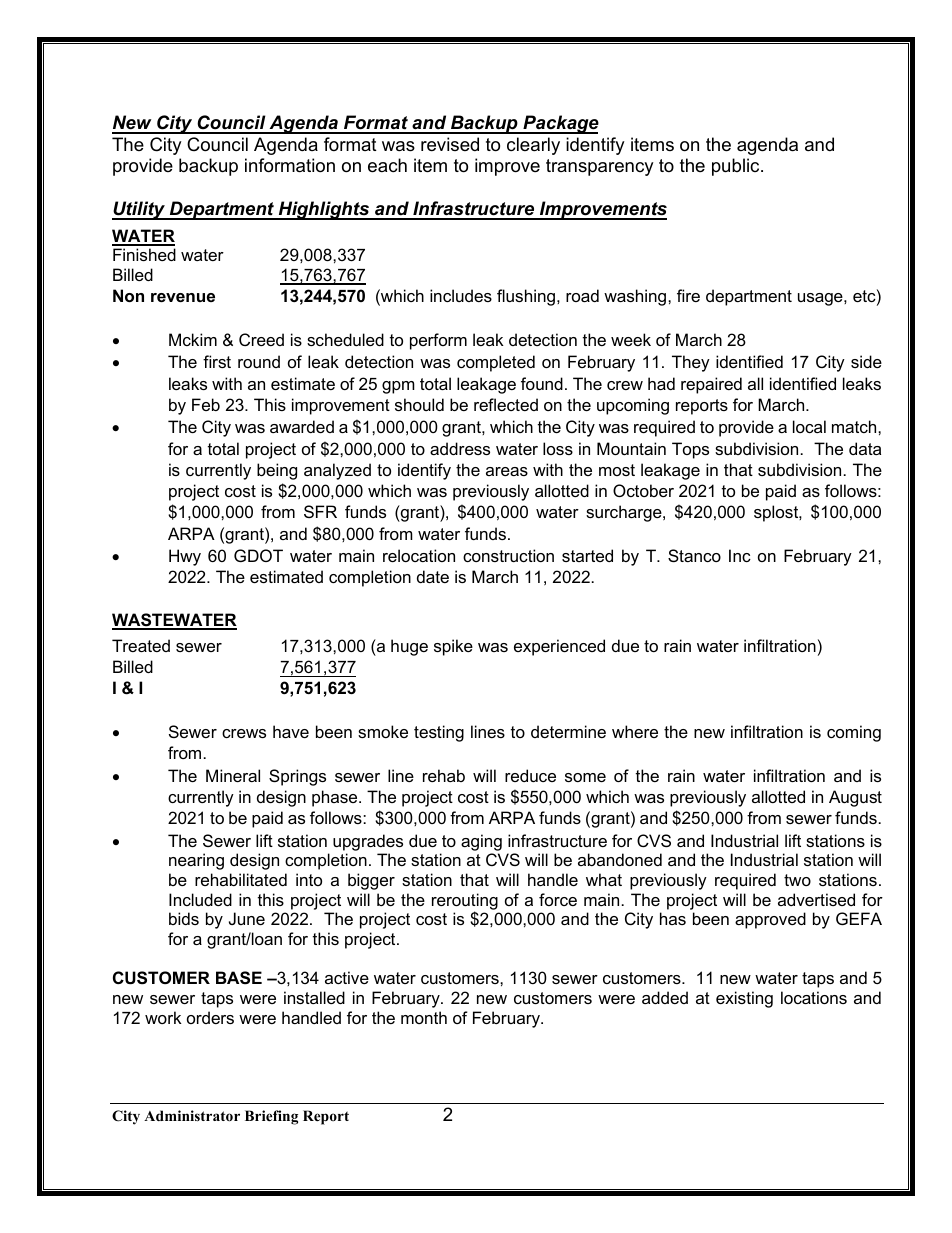 The width and height of the document is (952, 1233). Describe the element at coordinates (797, 880) in the document. I see `two` at that location.
